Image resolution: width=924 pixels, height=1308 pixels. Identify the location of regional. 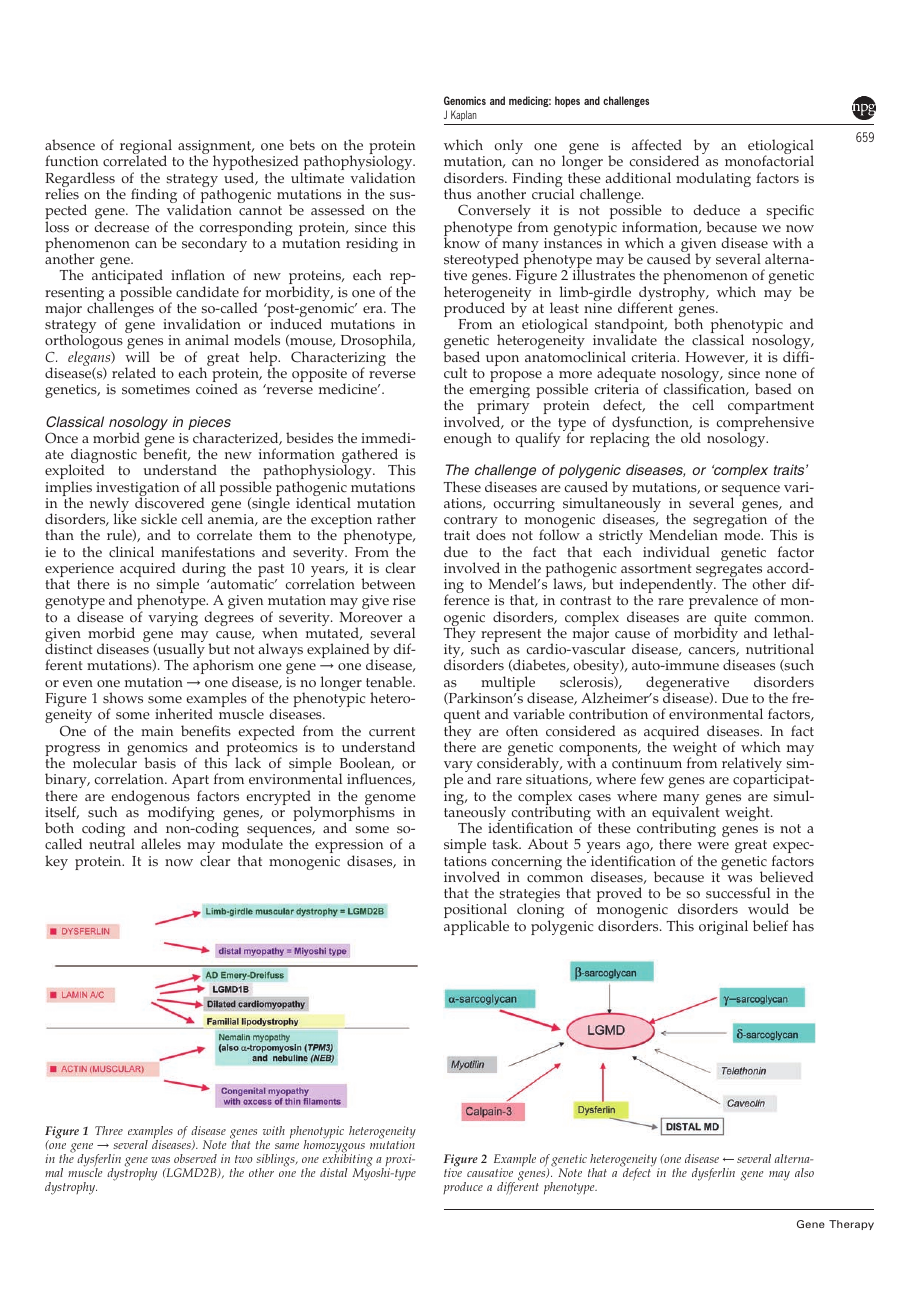
(146, 148).
